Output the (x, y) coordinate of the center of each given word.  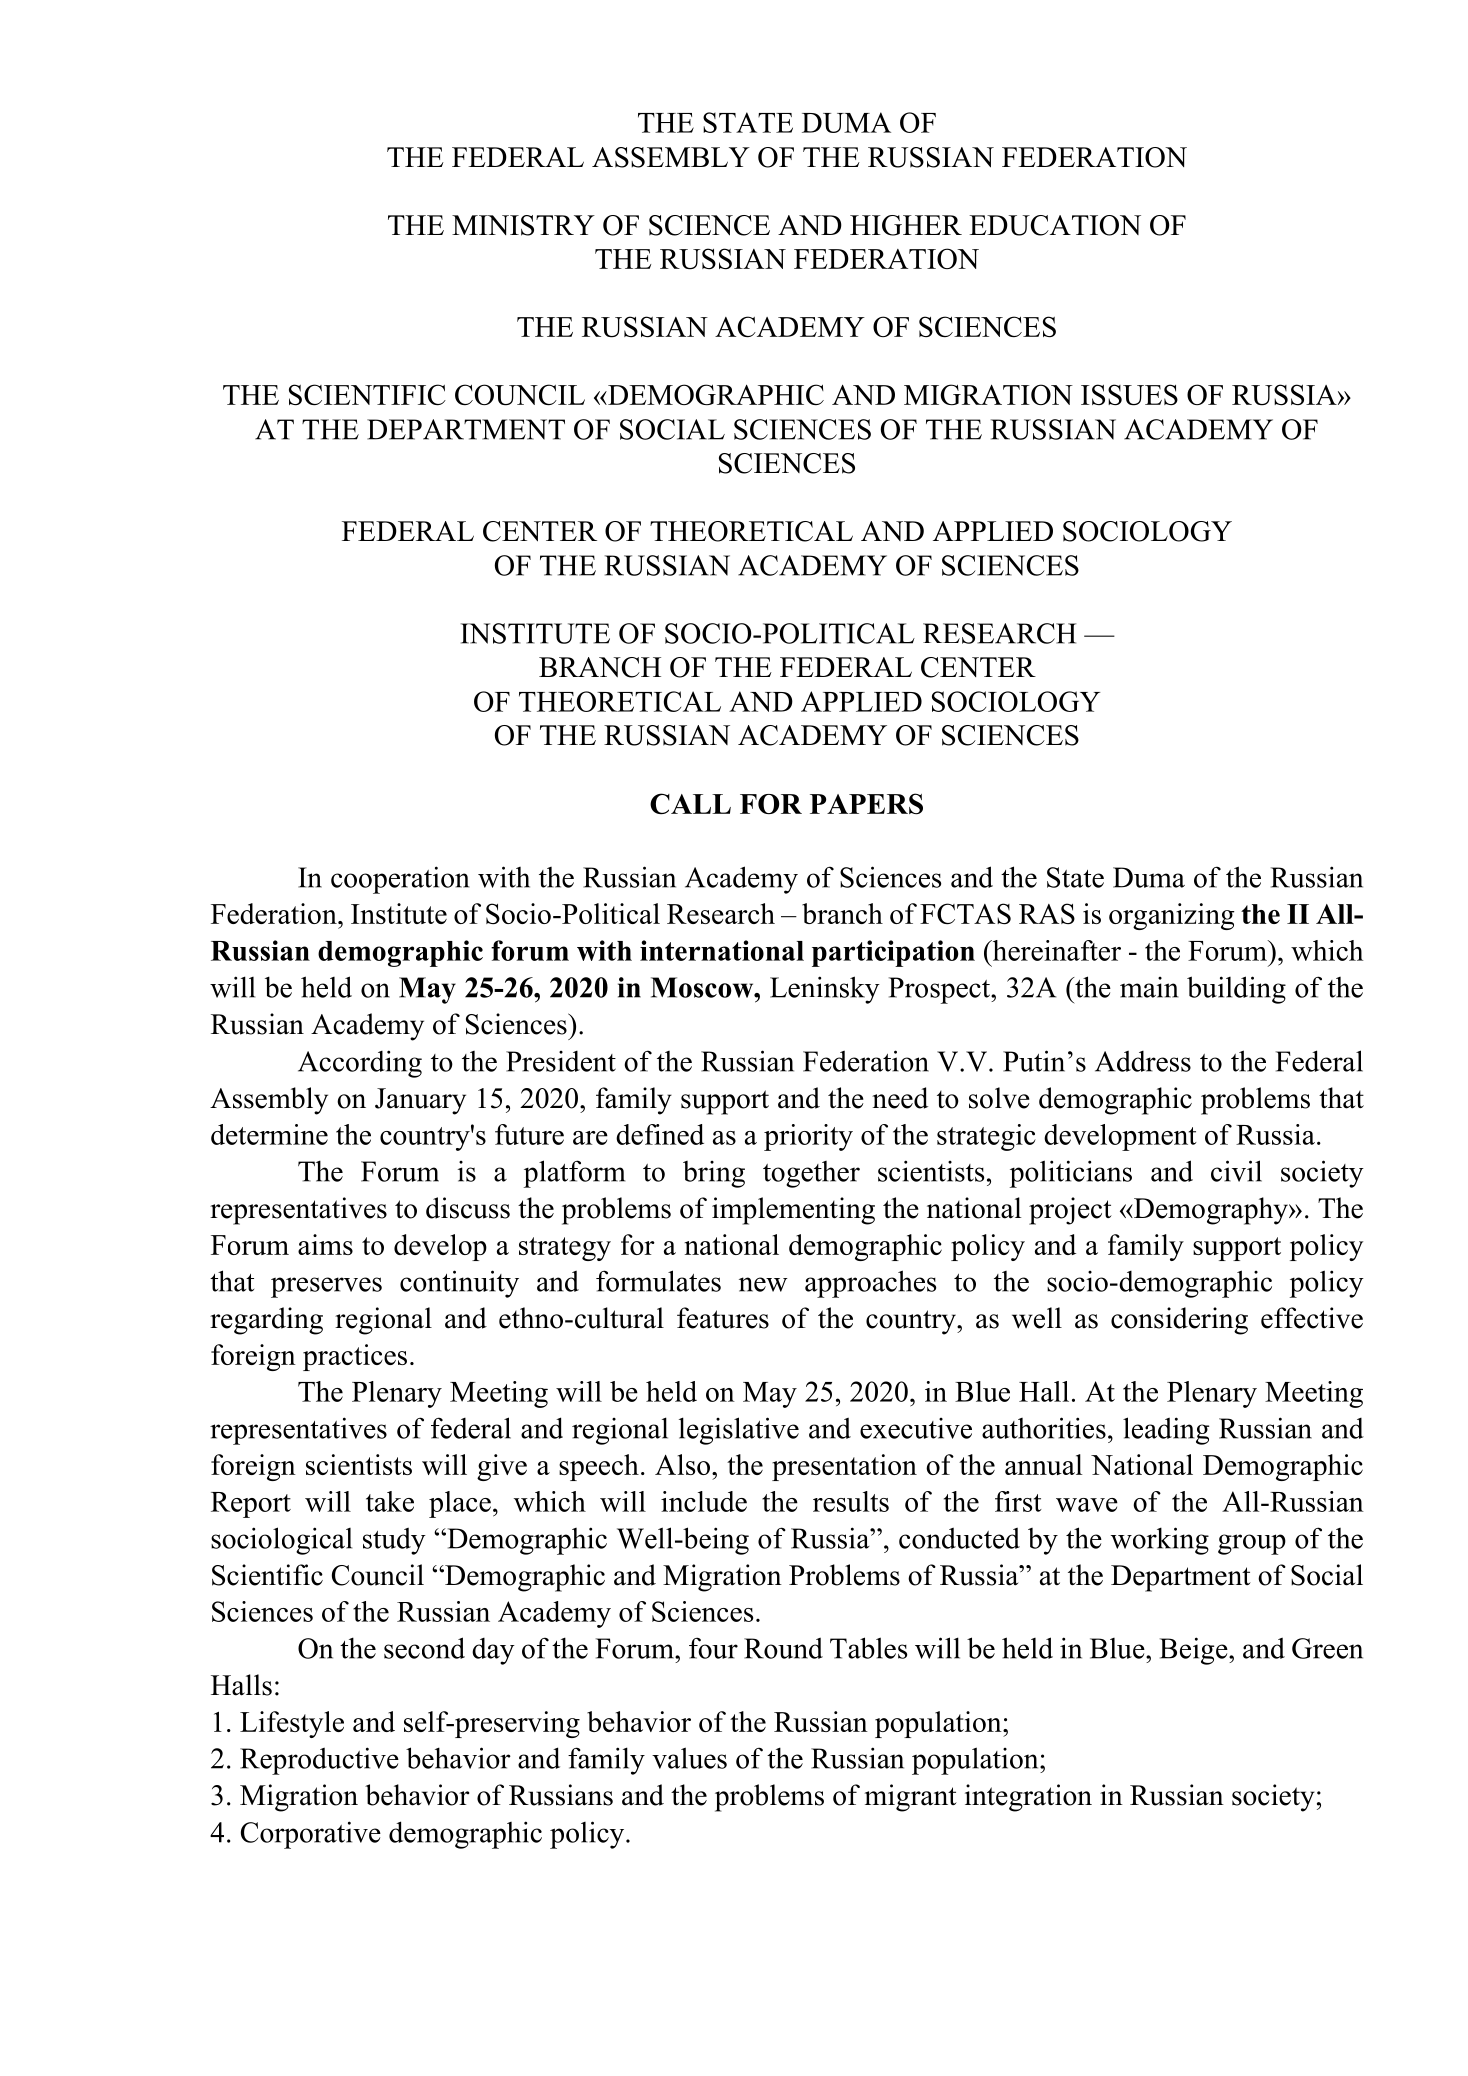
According (360, 1064)
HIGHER (906, 225)
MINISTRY (523, 225)
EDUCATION (1055, 225)
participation (893, 953)
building (1236, 990)
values (689, 1758)
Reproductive (319, 1761)
